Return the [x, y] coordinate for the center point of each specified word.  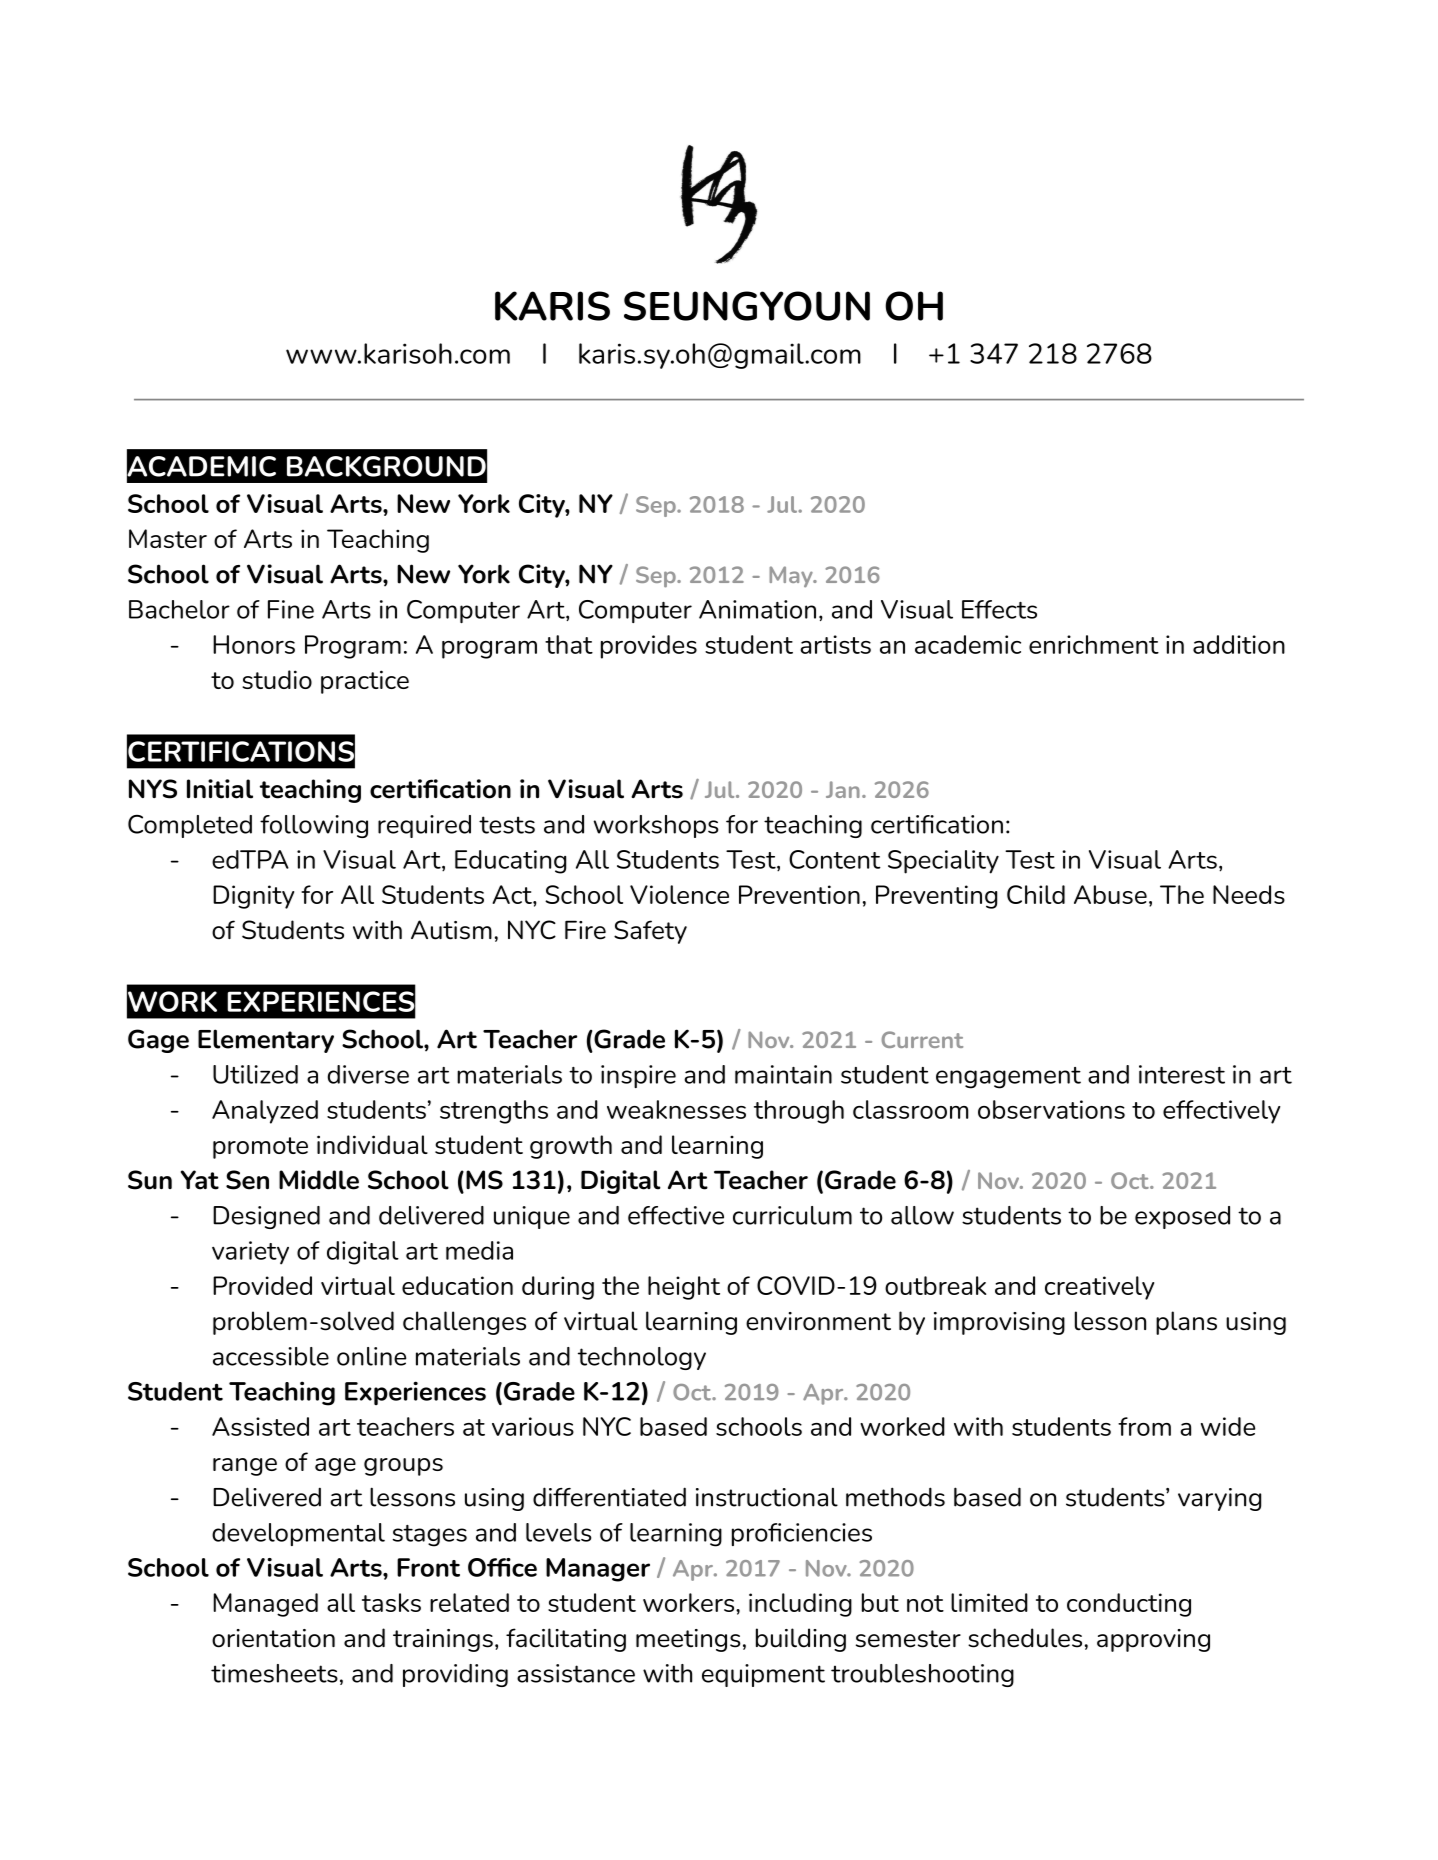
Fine [291, 609]
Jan [843, 789]
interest [1182, 1074]
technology [642, 1358]
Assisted [260, 1426]
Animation [757, 609]
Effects [999, 609]
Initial [220, 789]
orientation [273, 1638]
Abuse [1110, 894]
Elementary [266, 1041]
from [1144, 1426]
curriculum [792, 1215]
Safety [650, 932]
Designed [266, 1217]
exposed [1182, 1217]
